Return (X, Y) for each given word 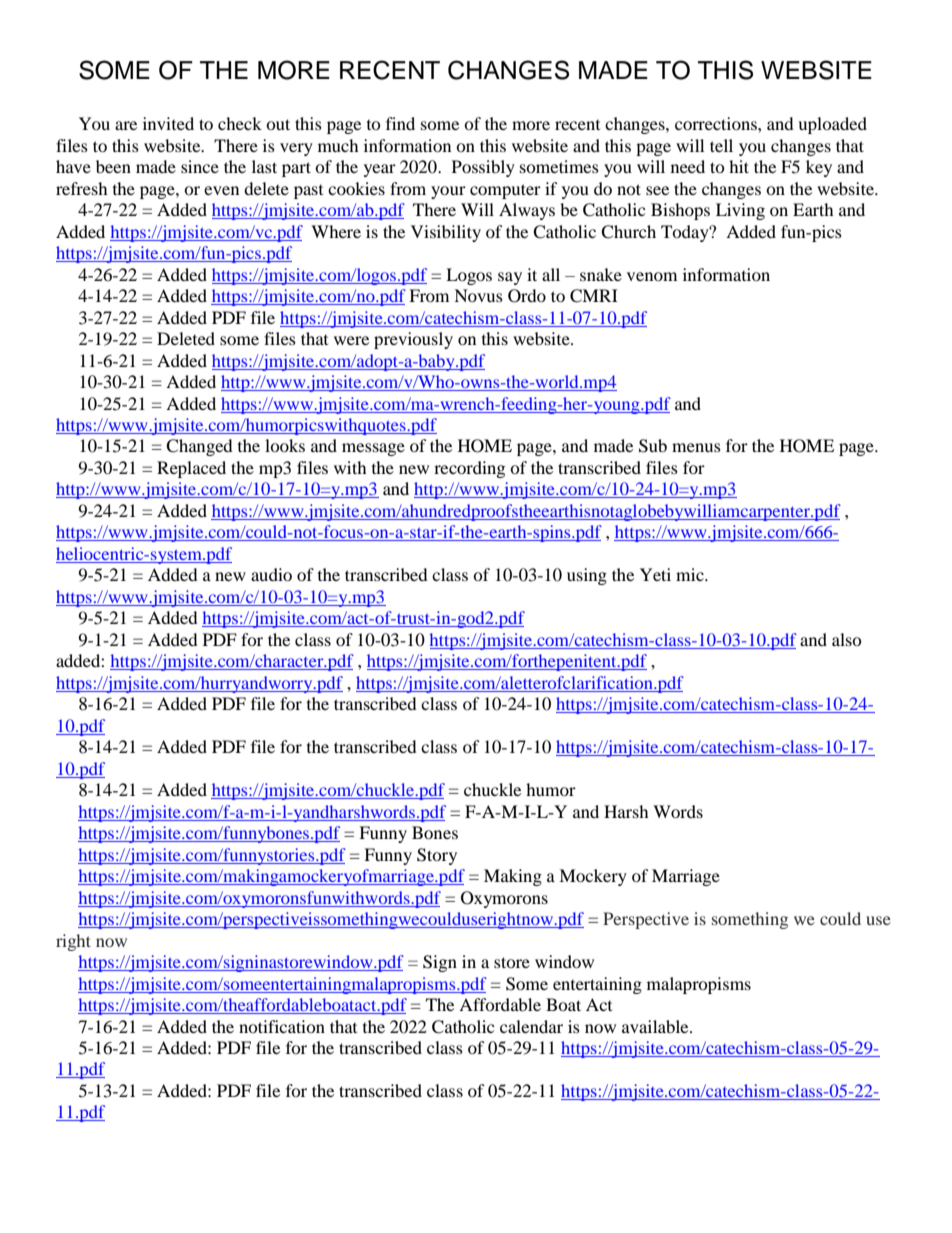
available (656, 1026)
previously (413, 340)
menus (696, 447)
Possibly (483, 168)
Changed (199, 447)
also (847, 639)
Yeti (655, 574)
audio (271, 574)
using (587, 576)
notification (282, 1026)
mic (691, 574)
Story (437, 856)
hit (739, 166)
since (200, 166)
